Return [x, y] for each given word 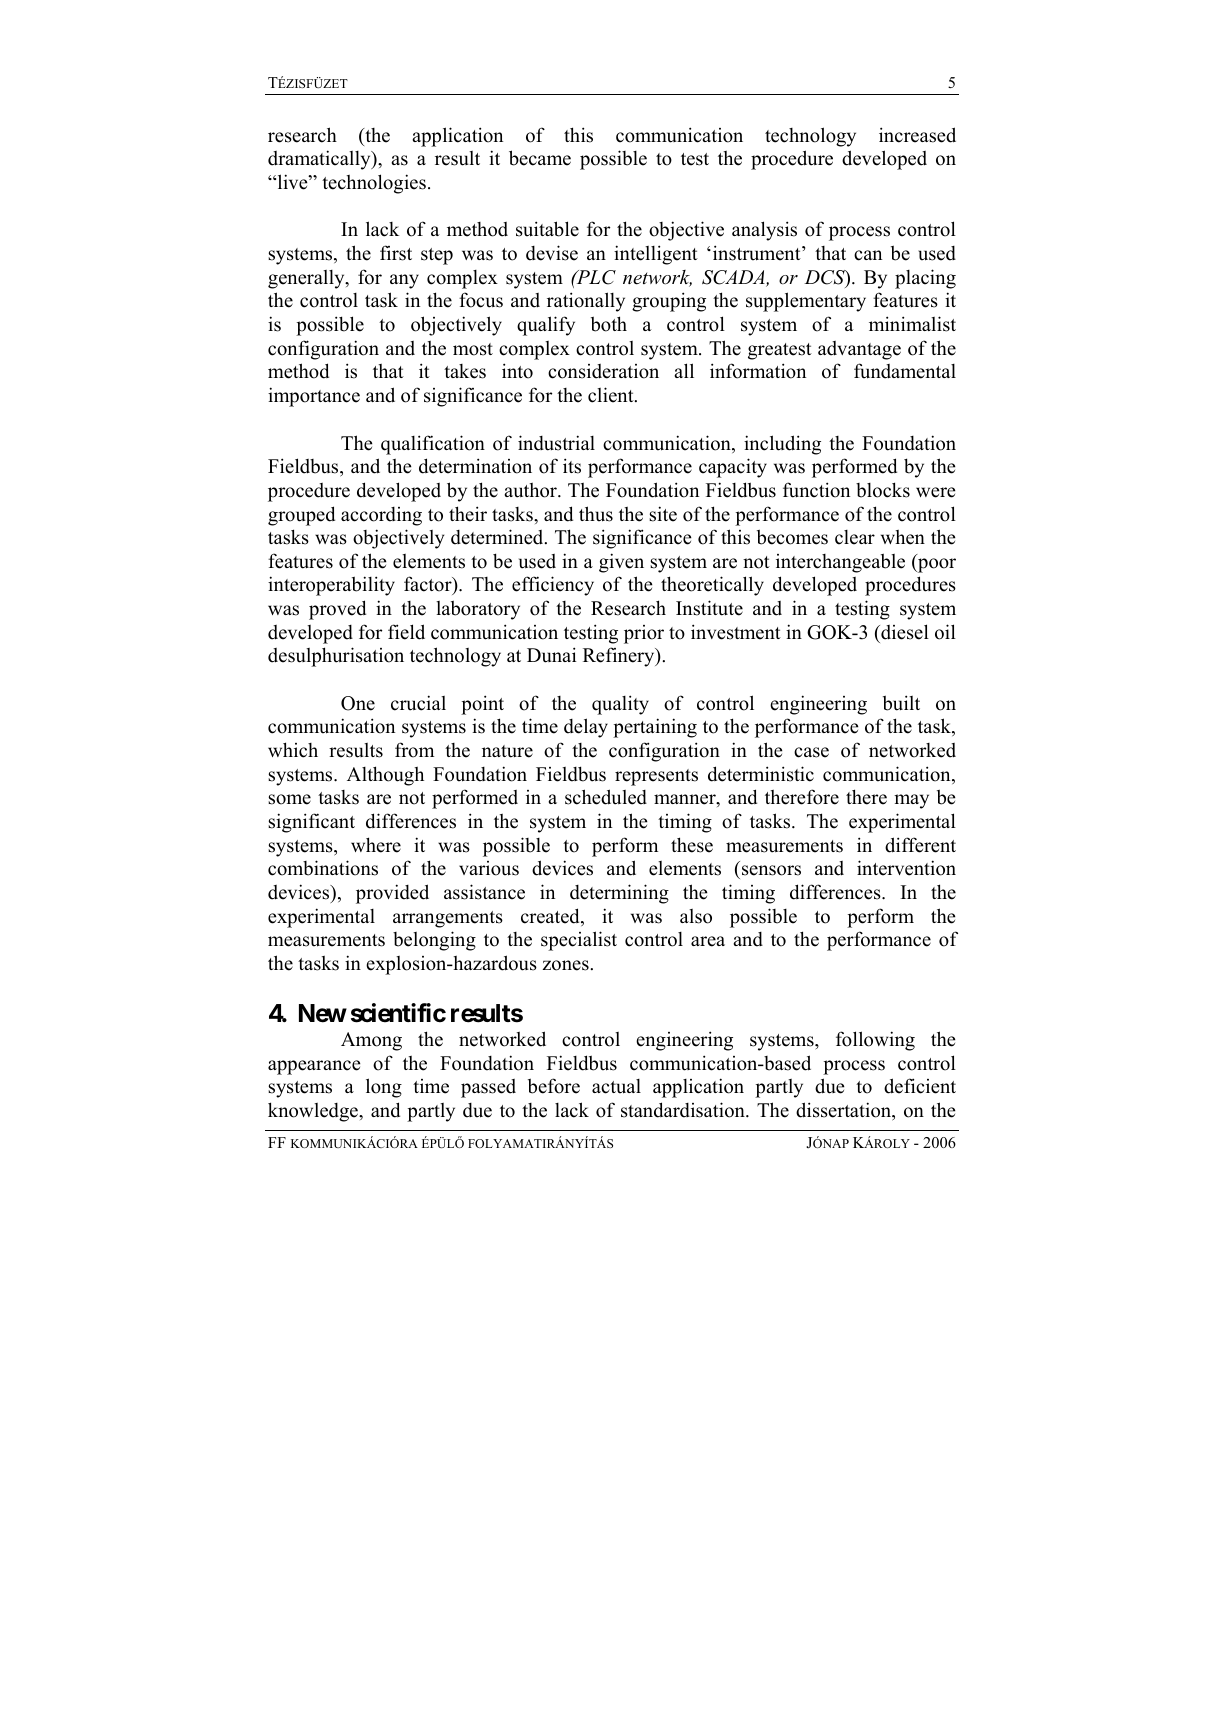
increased [917, 135]
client [612, 395]
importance [314, 397]
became [540, 158]
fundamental [905, 371]
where [376, 845]
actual [616, 1086]
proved [337, 610]
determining [619, 894]
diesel [904, 632]
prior [644, 634]
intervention [906, 868]
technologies [374, 184]
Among [371, 1041]
